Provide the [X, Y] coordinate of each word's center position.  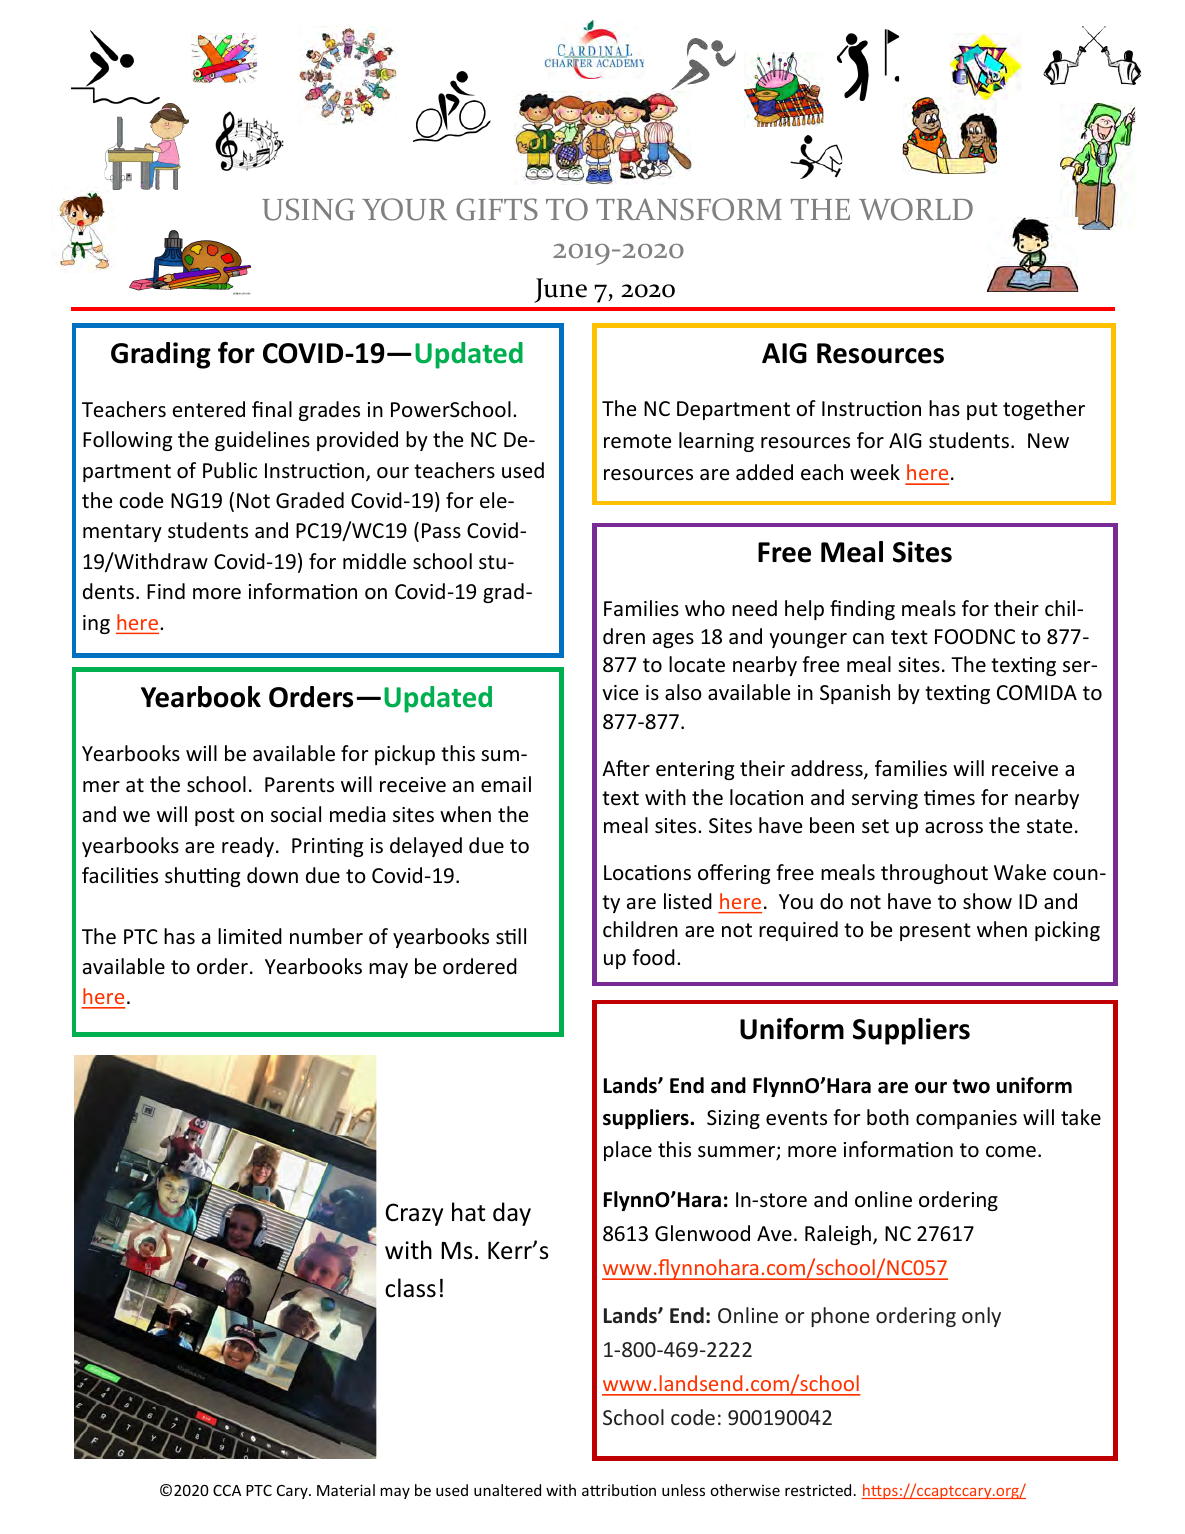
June [560, 290]
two [971, 1086]
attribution [619, 1490]
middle [374, 561]
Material [346, 1490]
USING [308, 209]
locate [697, 664]
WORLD [916, 209]
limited [250, 936]
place [628, 1151]
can [868, 639]
